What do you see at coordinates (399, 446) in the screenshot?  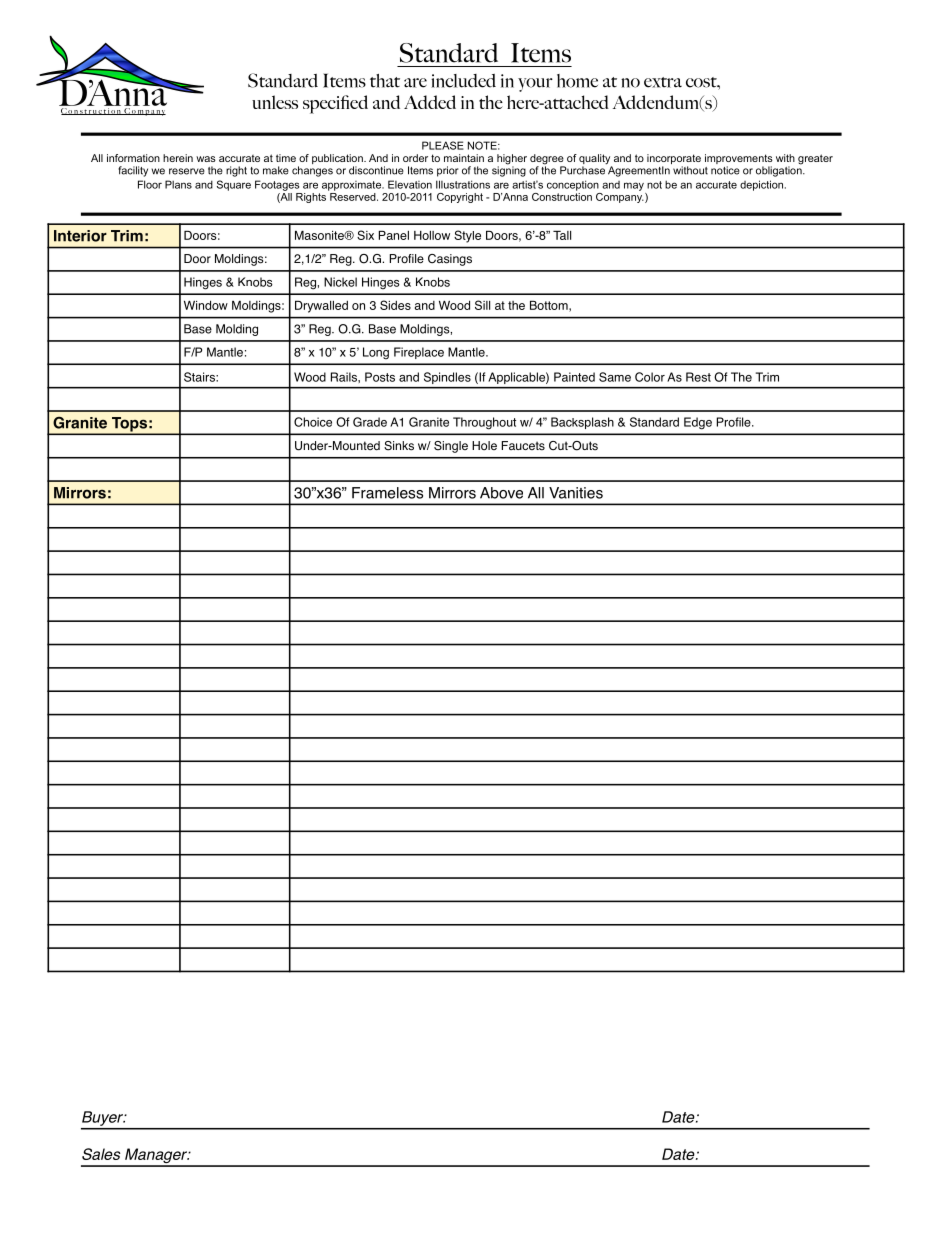 I see `Sinks` at bounding box center [399, 446].
